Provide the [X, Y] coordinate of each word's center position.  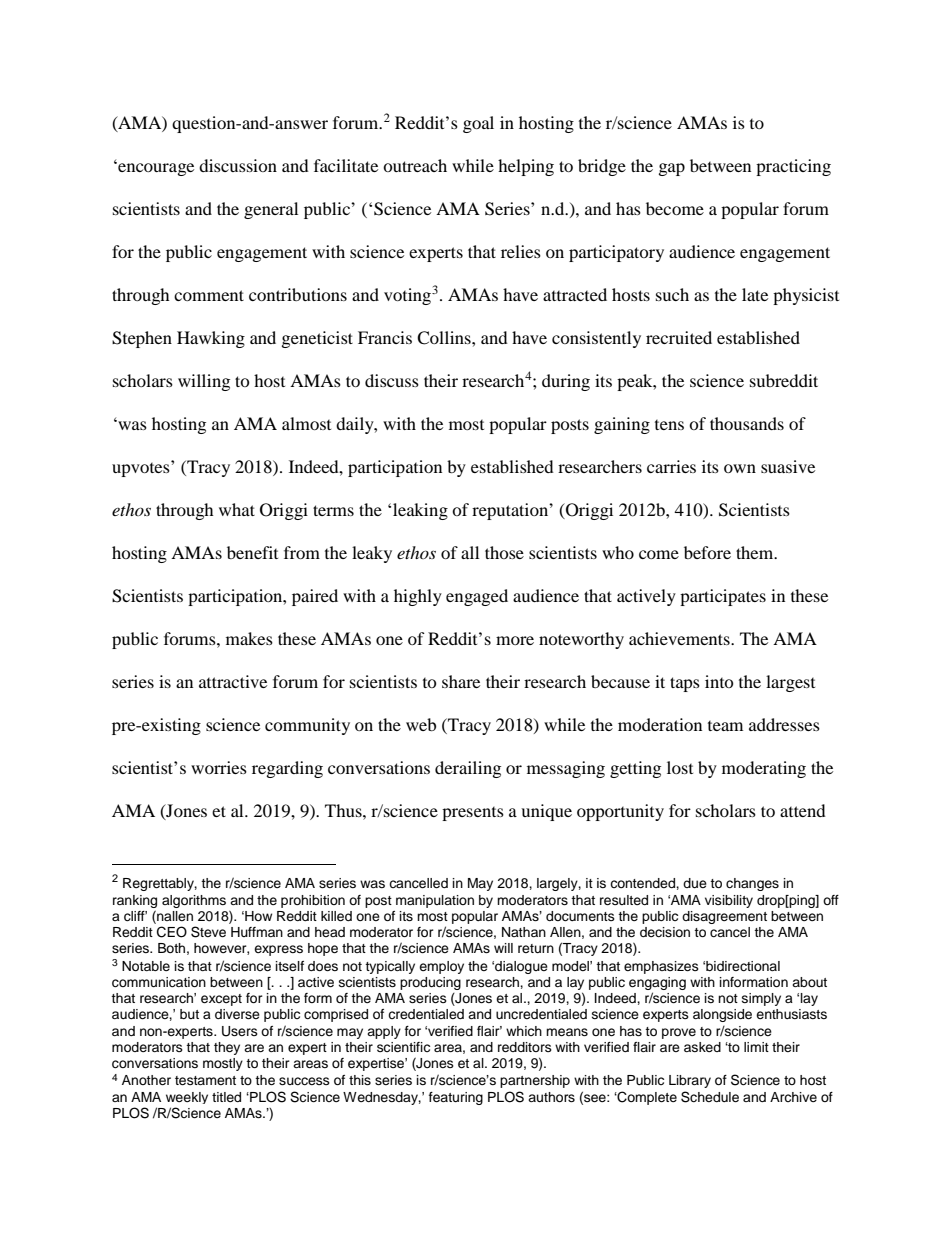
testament [205, 1080]
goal [478, 124]
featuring [456, 1098]
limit [756, 1047]
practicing [793, 167]
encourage [155, 169]
